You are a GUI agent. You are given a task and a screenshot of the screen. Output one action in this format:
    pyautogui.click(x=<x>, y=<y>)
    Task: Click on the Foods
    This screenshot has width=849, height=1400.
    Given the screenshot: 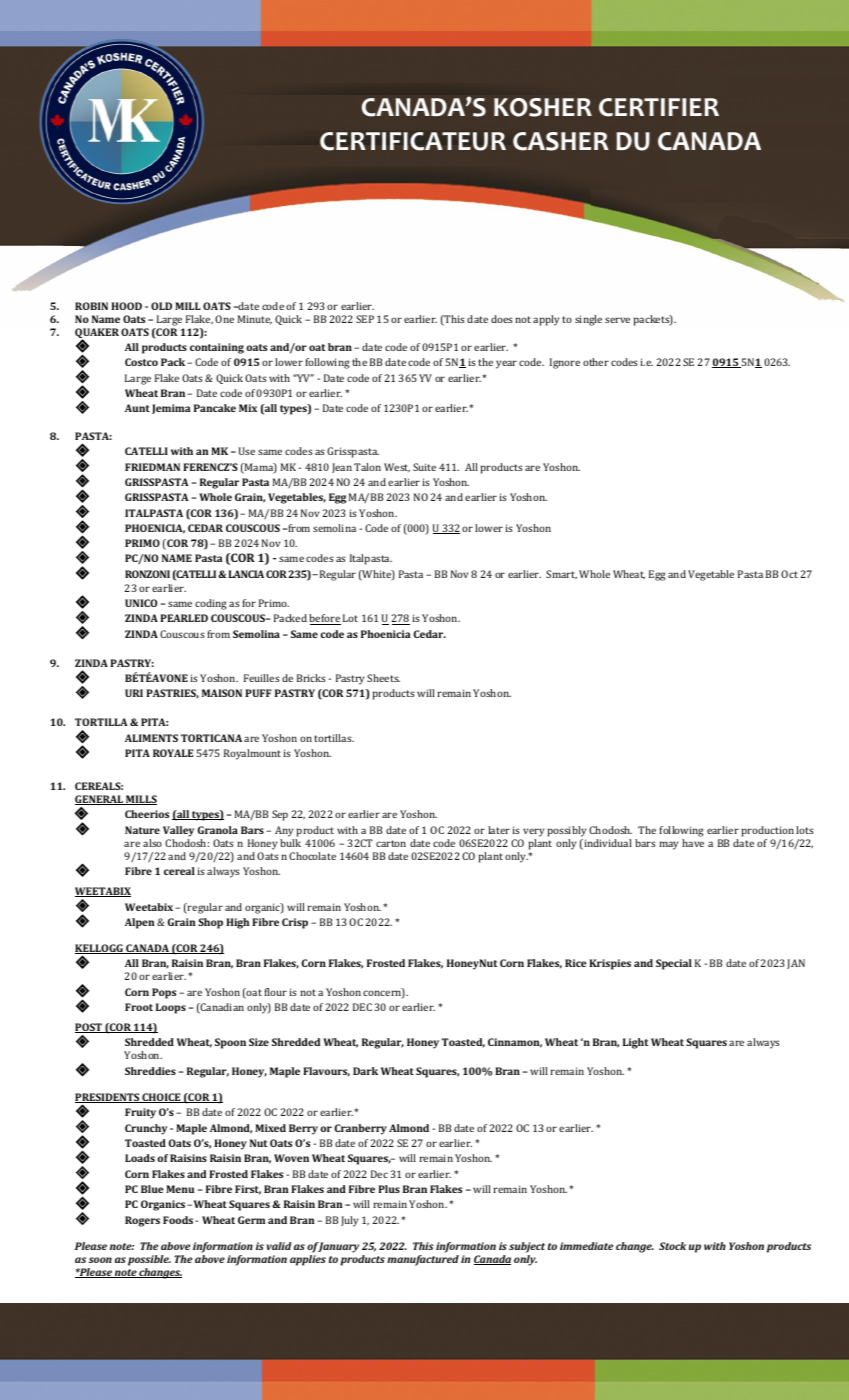 What is the action you would take?
    pyautogui.click(x=178, y=1220)
